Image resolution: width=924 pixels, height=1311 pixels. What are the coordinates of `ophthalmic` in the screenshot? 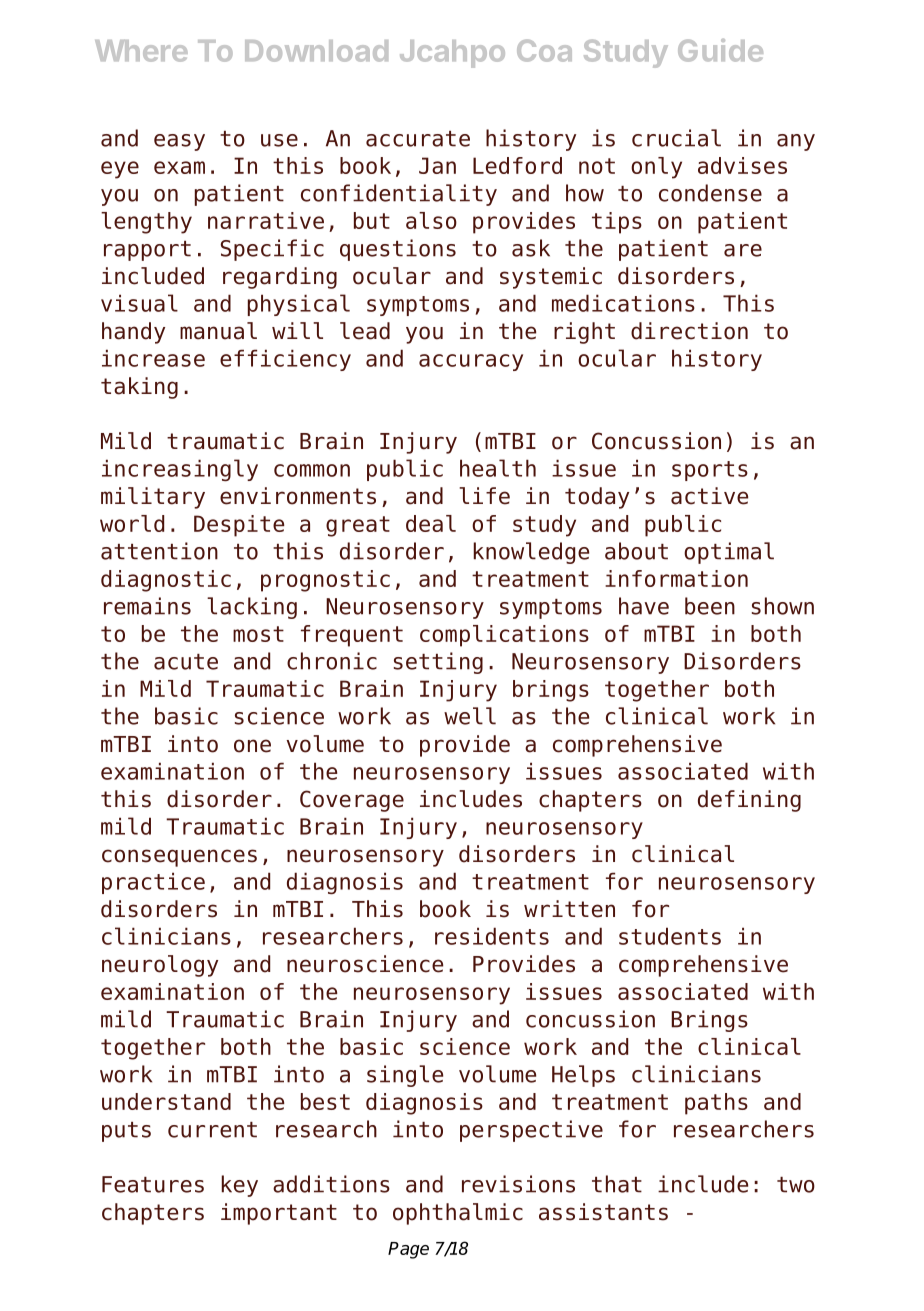 It's located at (458, 1214).
